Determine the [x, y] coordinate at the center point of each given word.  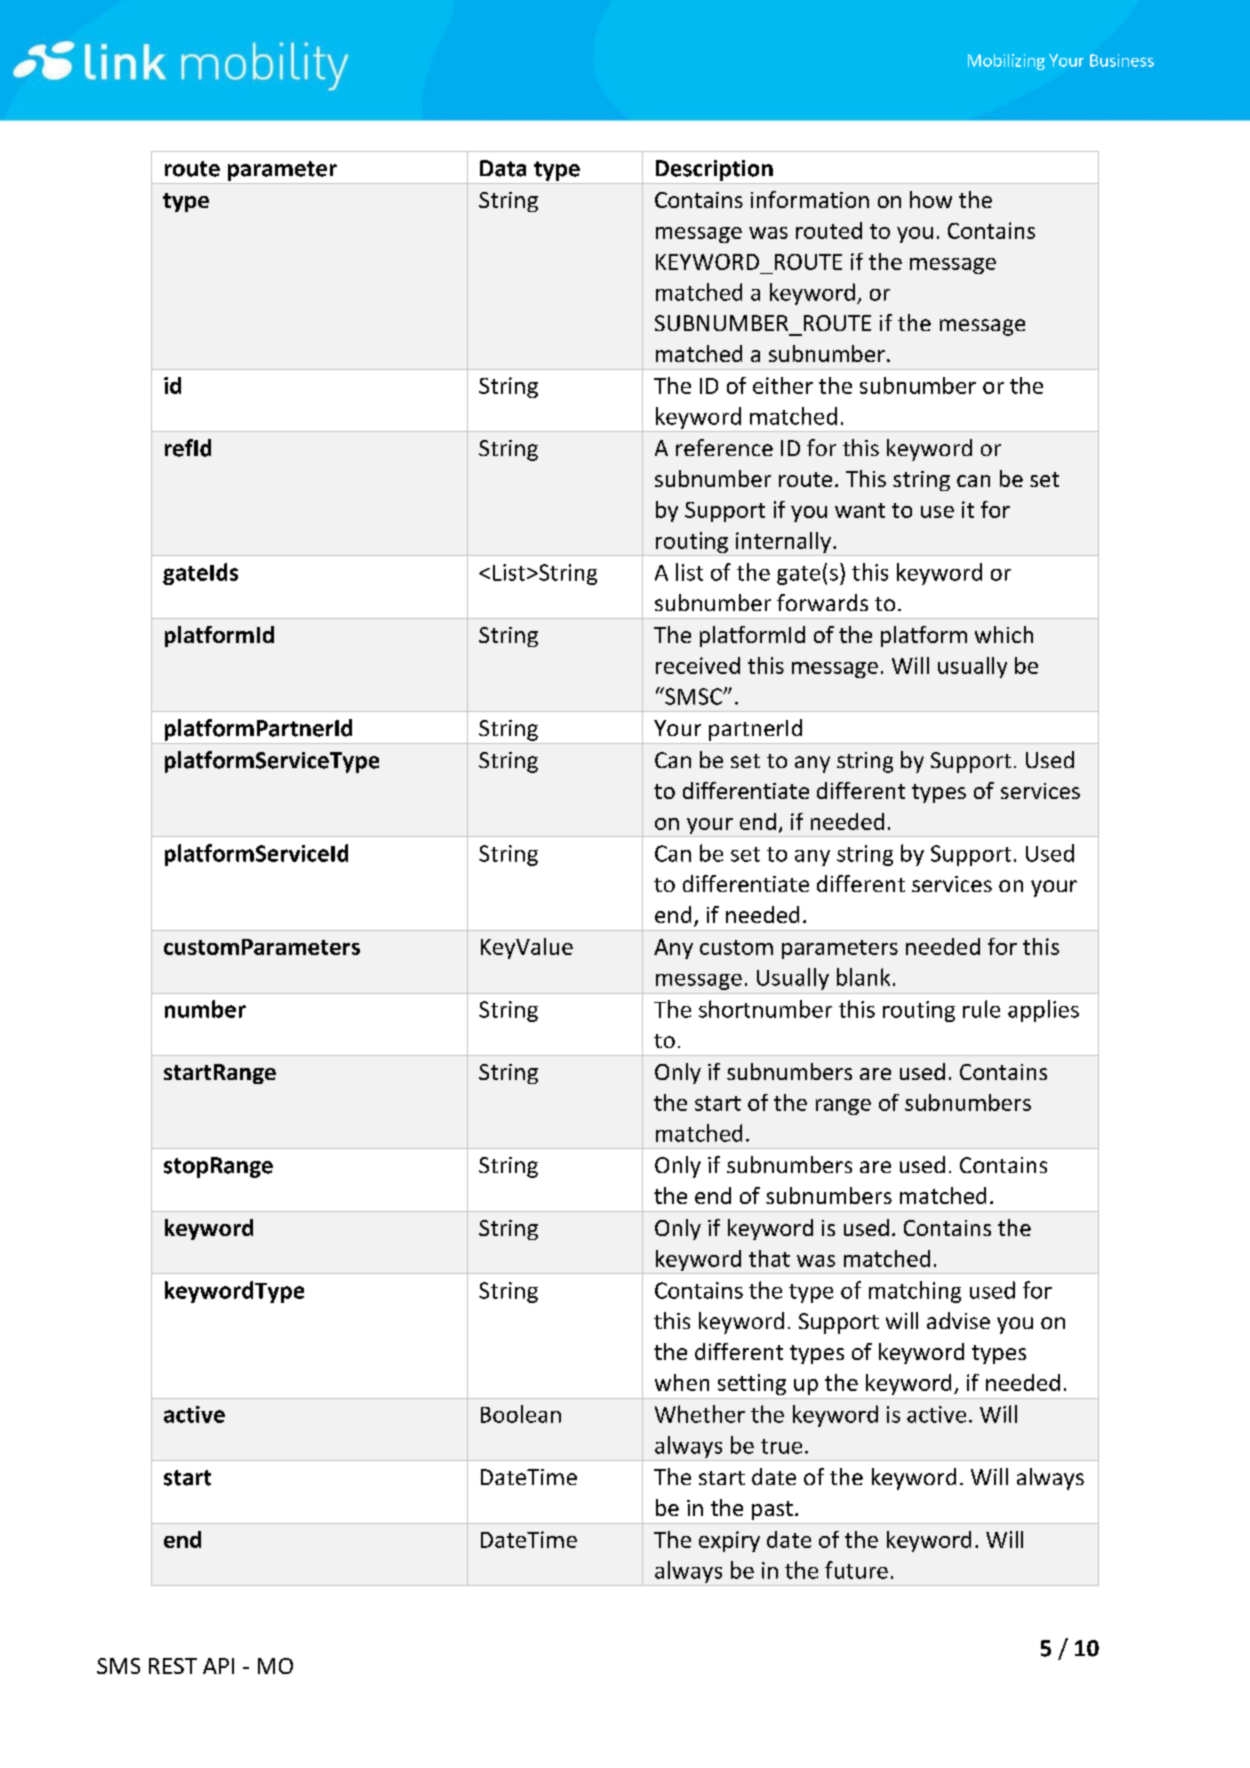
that [769, 1258]
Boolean [521, 1414]
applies [1043, 1011]
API [218, 1666]
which [1004, 634]
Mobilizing [1006, 62]
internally [783, 544]
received [698, 665]
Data [503, 168]
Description [714, 170]
